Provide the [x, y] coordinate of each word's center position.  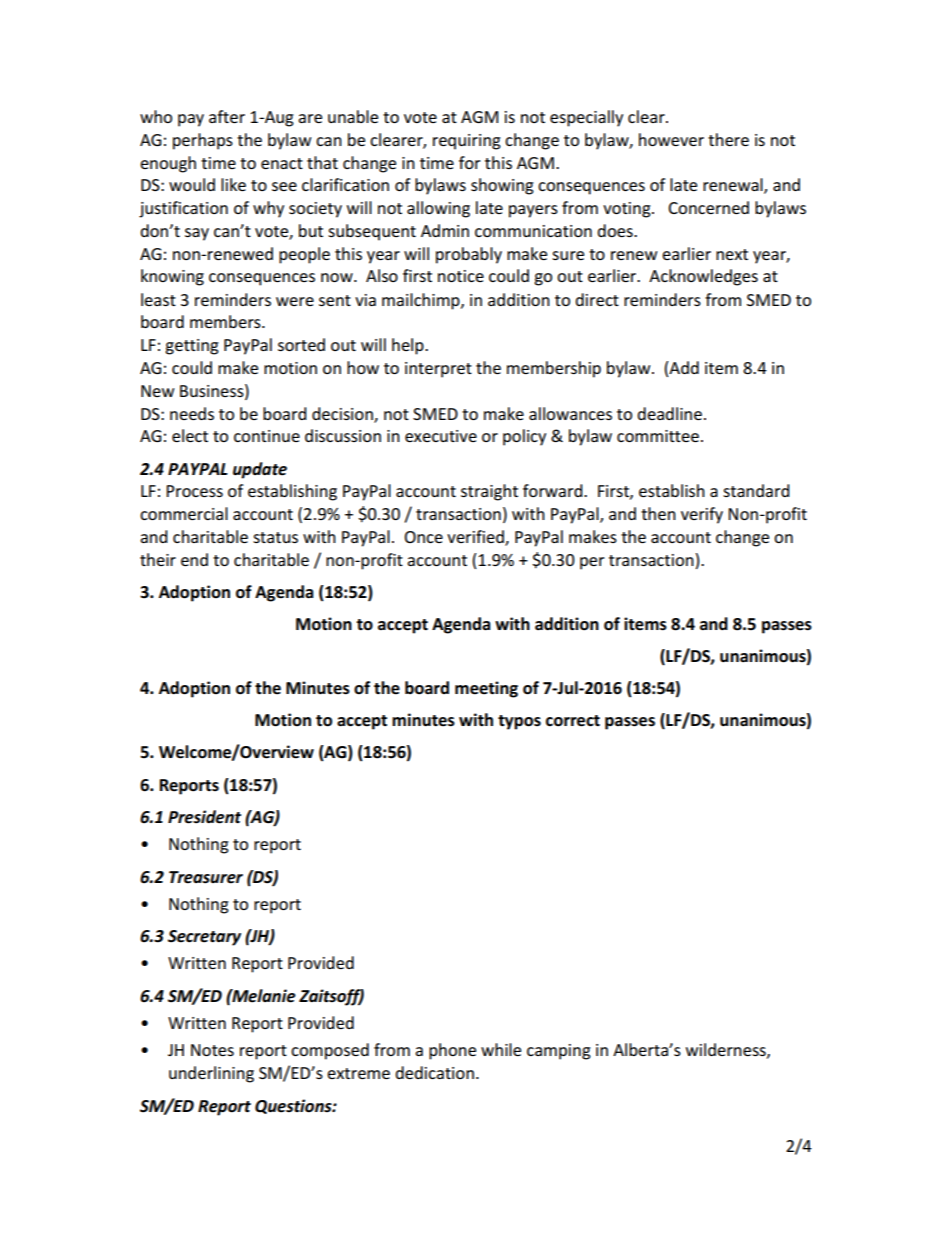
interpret [438, 370]
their [158, 559]
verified [476, 538]
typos [519, 722]
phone [452, 1051]
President [204, 817]
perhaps [203, 141]
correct [573, 721]
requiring [467, 142]
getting [192, 347]
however [671, 139]
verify [702, 515]
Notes [212, 1050]
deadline [669, 413]
